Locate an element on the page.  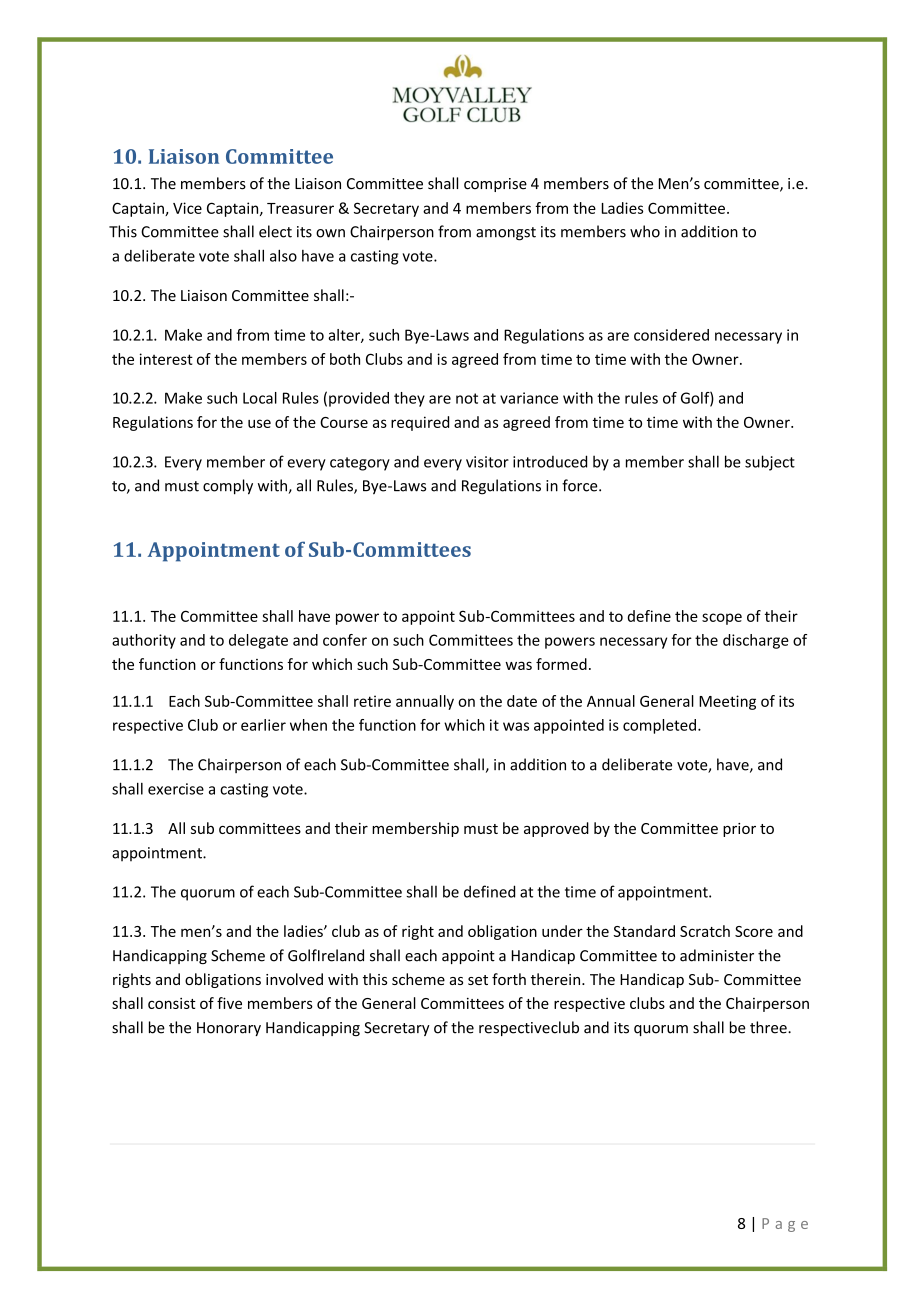
five is located at coordinates (229, 1003).
